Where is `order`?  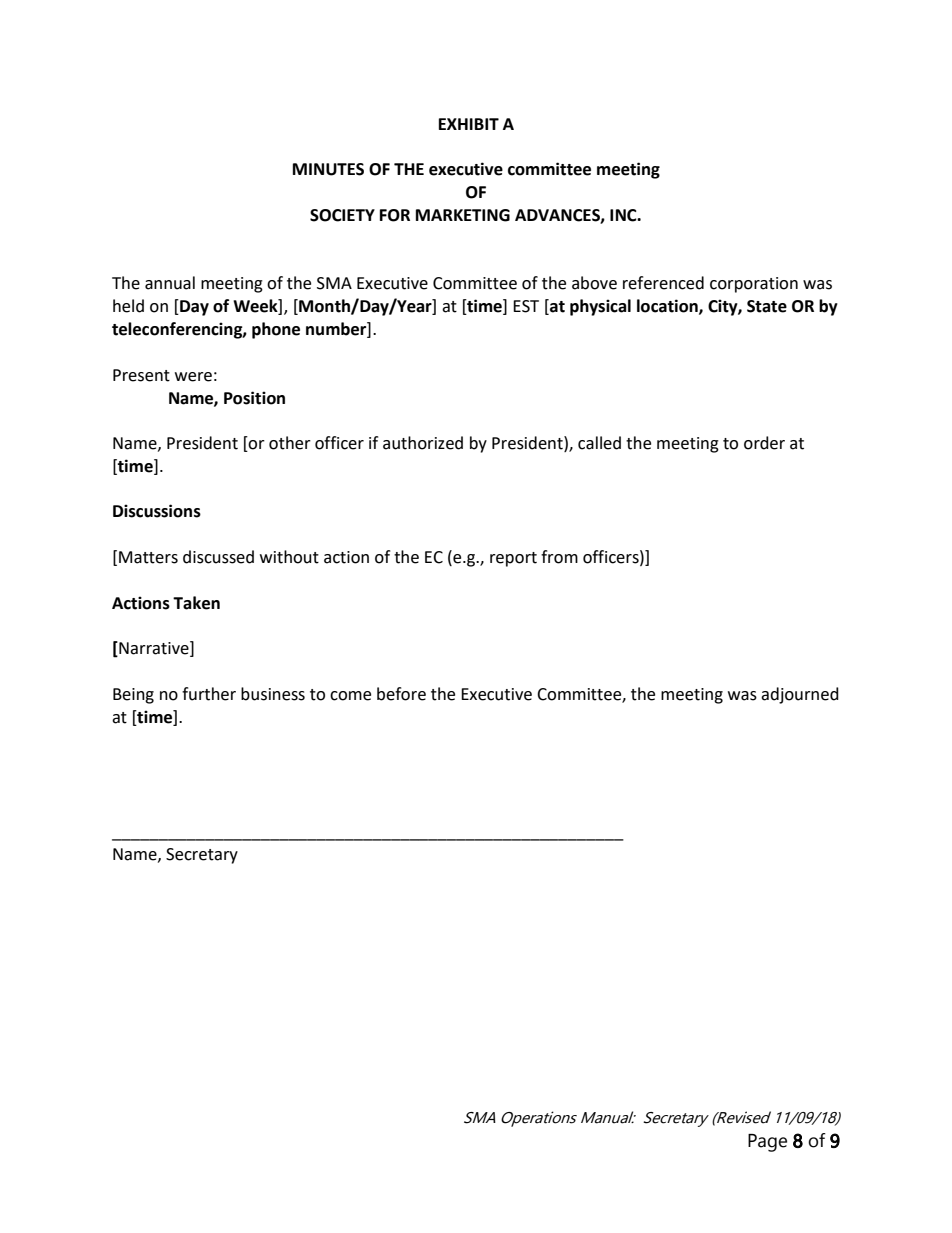
order is located at coordinates (764, 443).
